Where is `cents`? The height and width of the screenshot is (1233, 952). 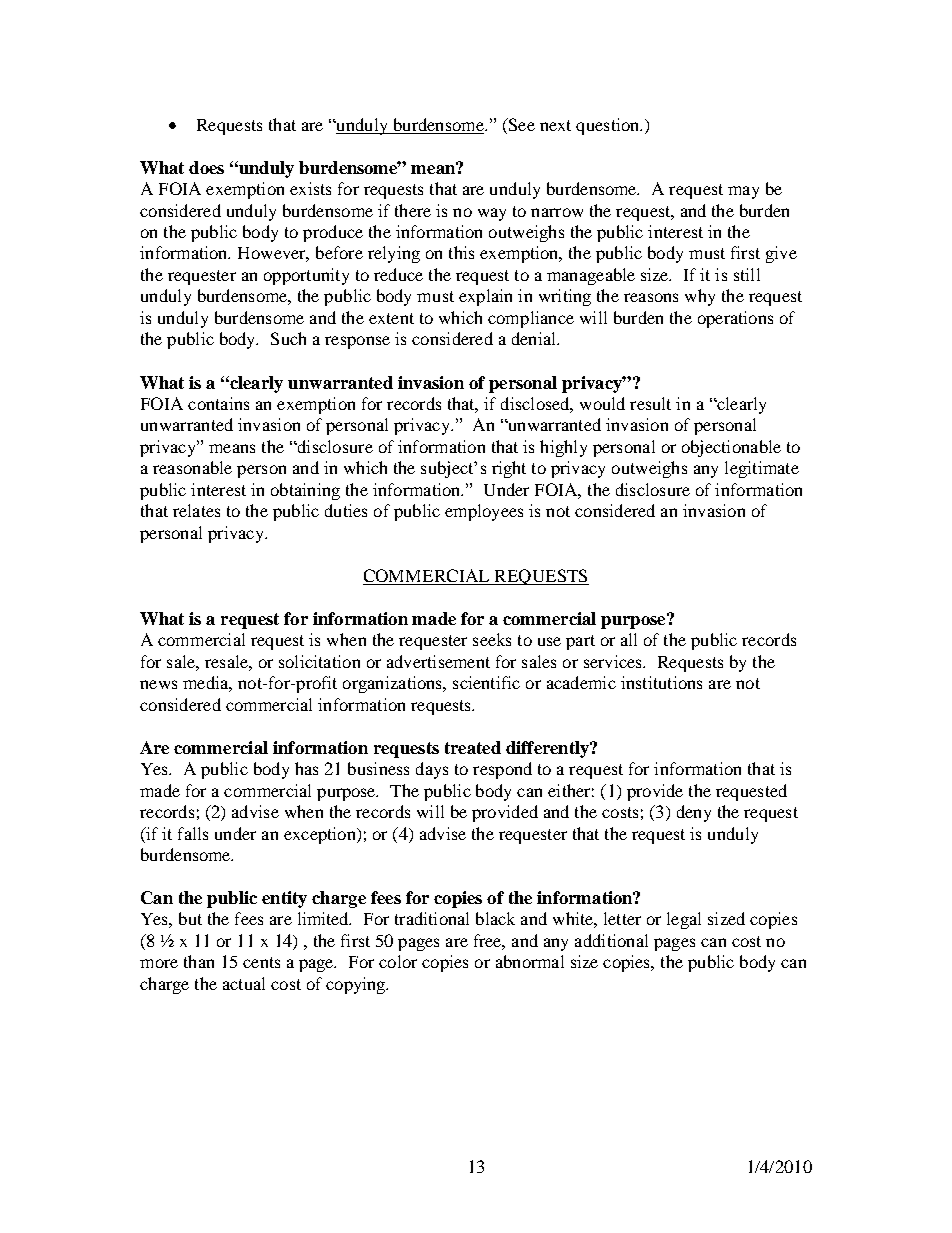 cents is located at coordinates (261, 962).
